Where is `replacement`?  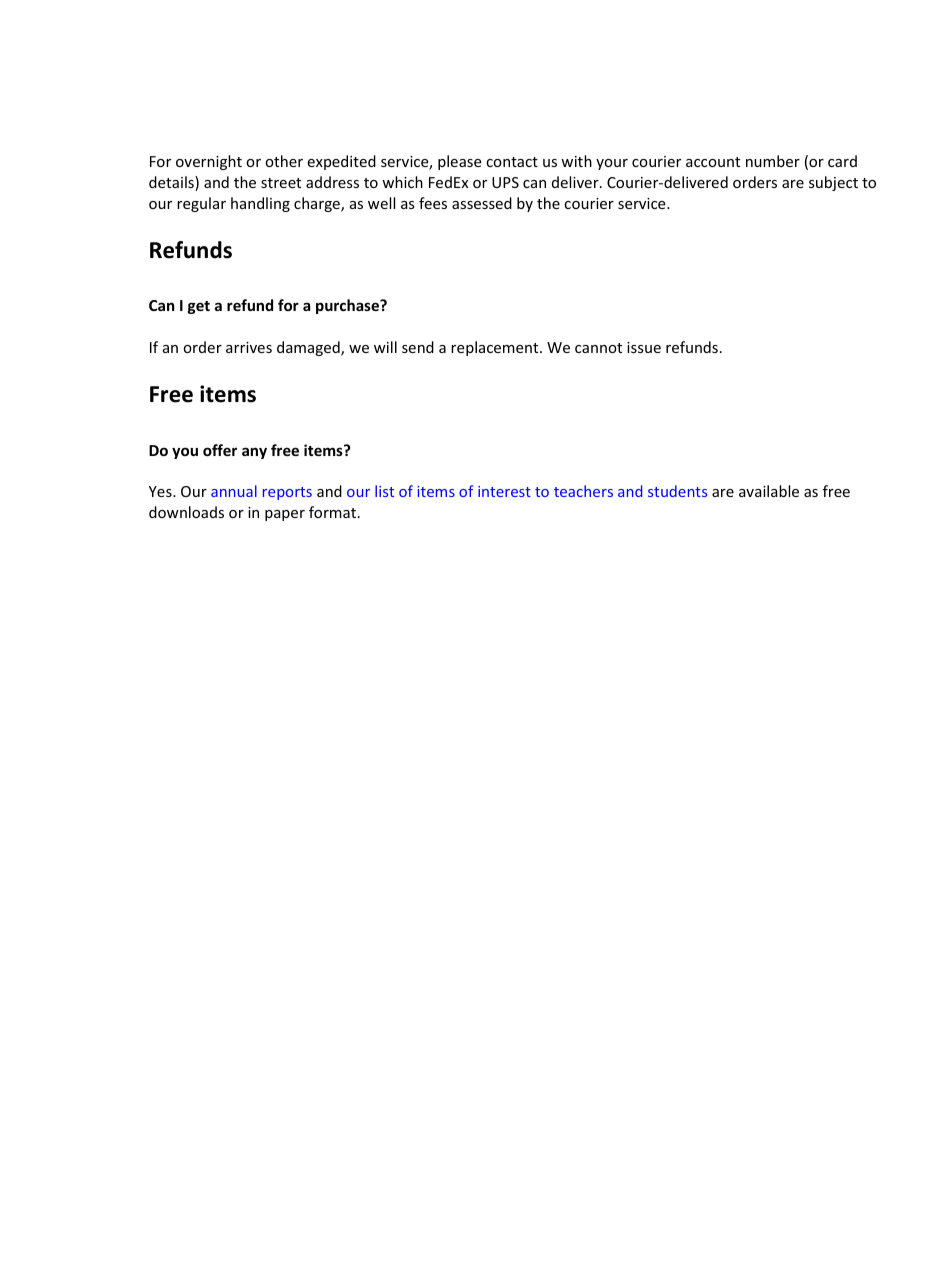
replacement is located at coordinates (496, 348).
